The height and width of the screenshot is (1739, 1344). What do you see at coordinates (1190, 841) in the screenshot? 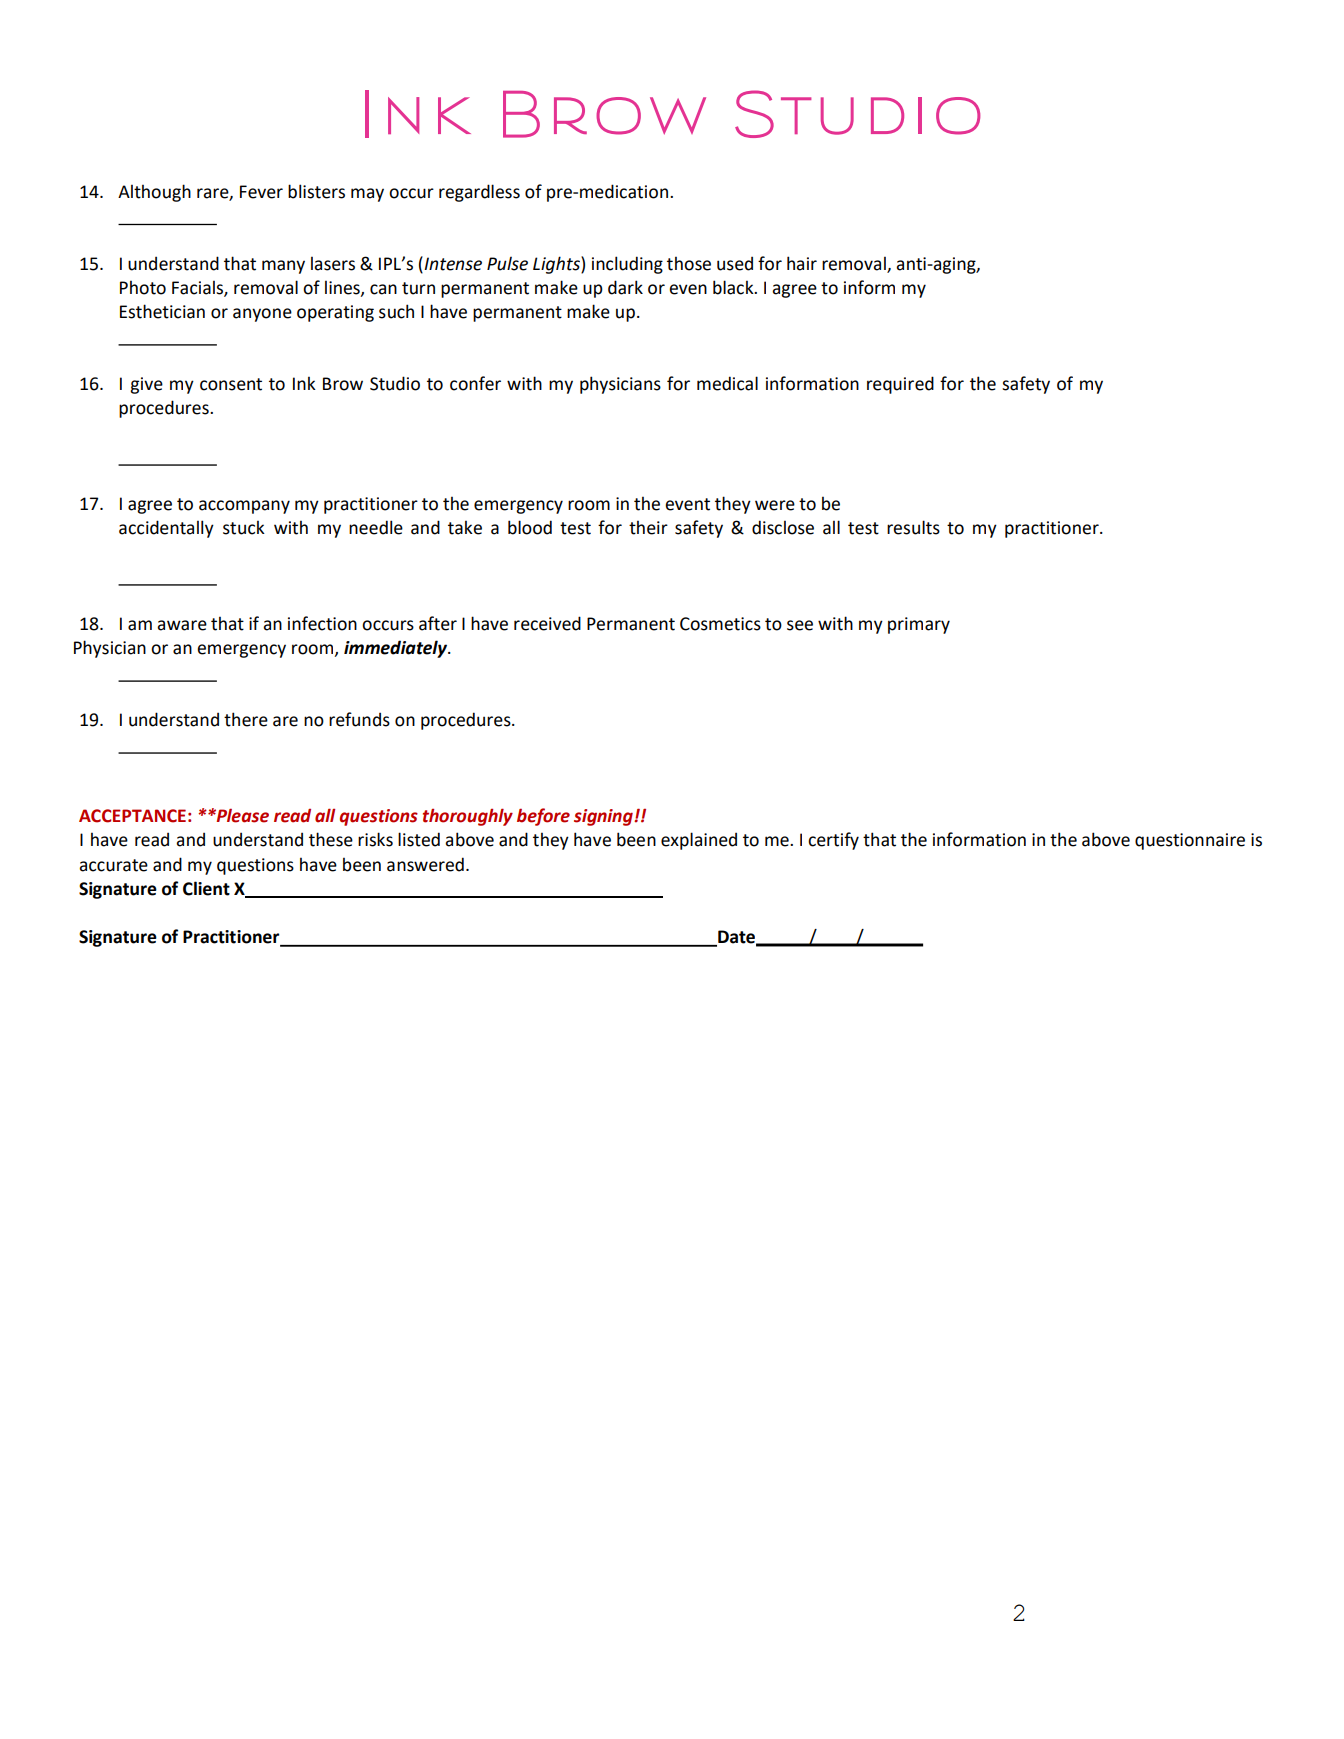
I see `questionnaire` at bounding box center [1190, 841].
